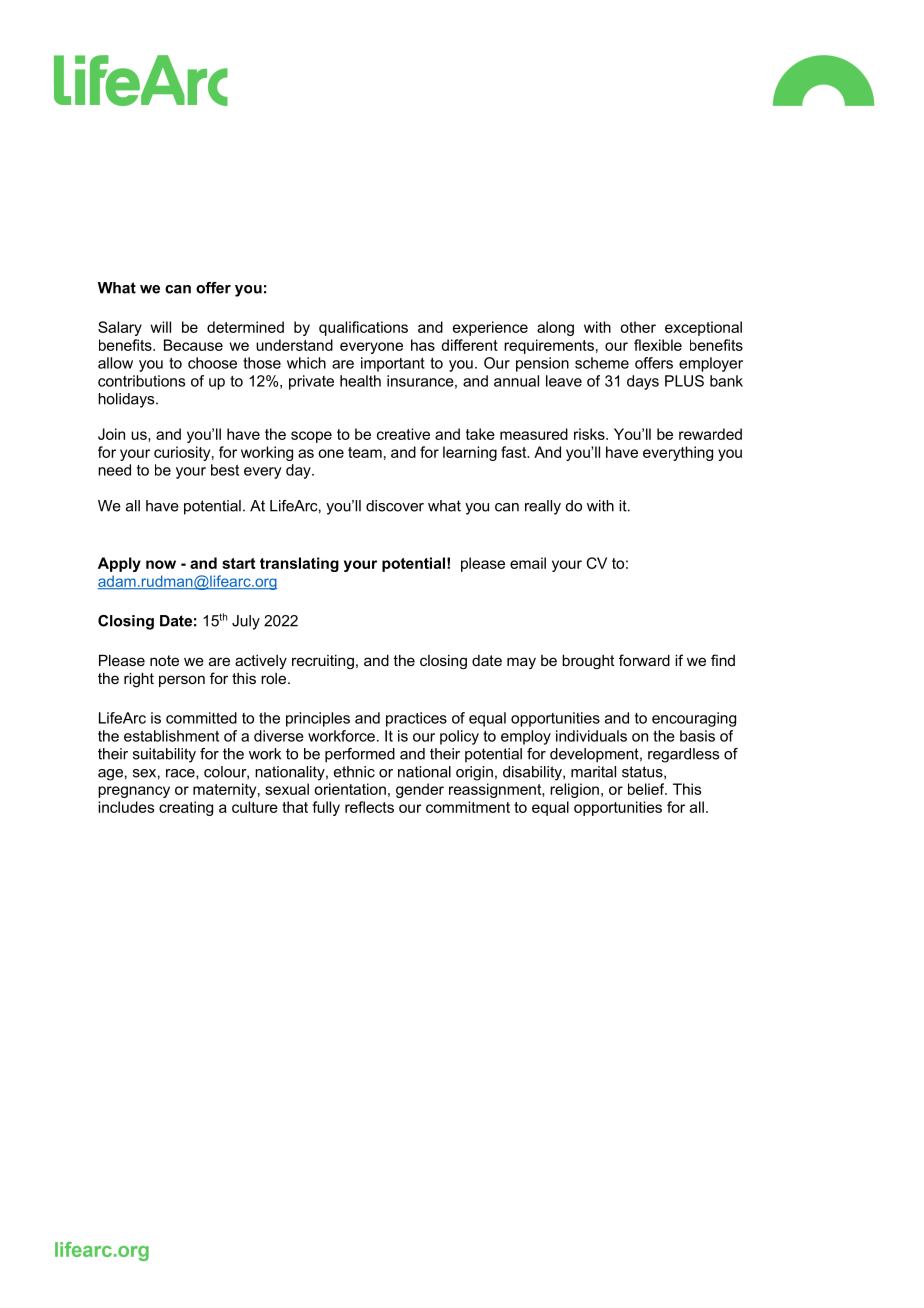 This screenshot has height=1308, width=924. What do you see at coordinates (416, 719) in the screenshot?
I see `practices` at bounding box center [416, 719].
